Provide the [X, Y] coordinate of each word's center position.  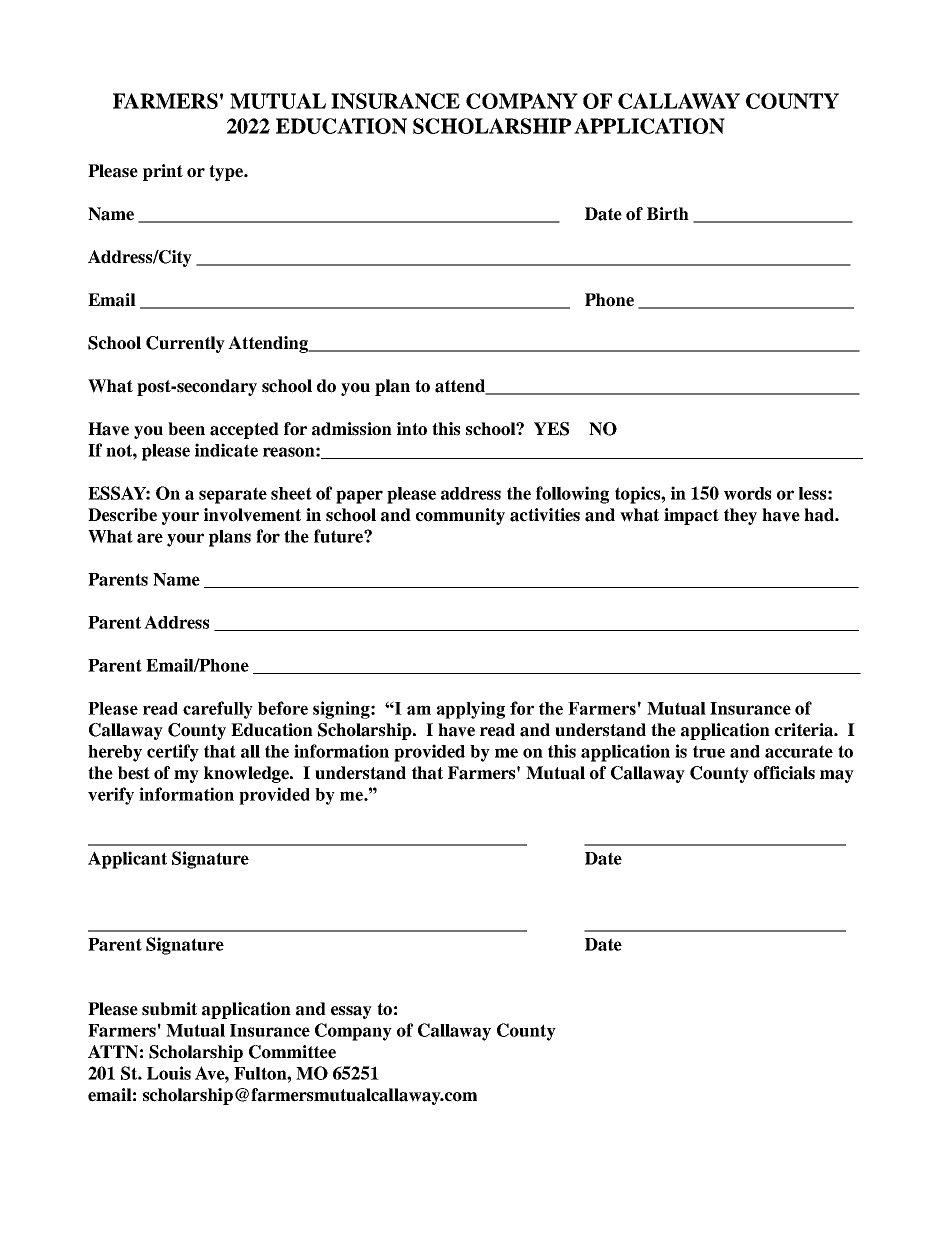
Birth [668, 213]
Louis [169, 1073]
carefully [218, 710]
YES [551, 429]
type [227, 173]
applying [471, 710]
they [740, 516]
